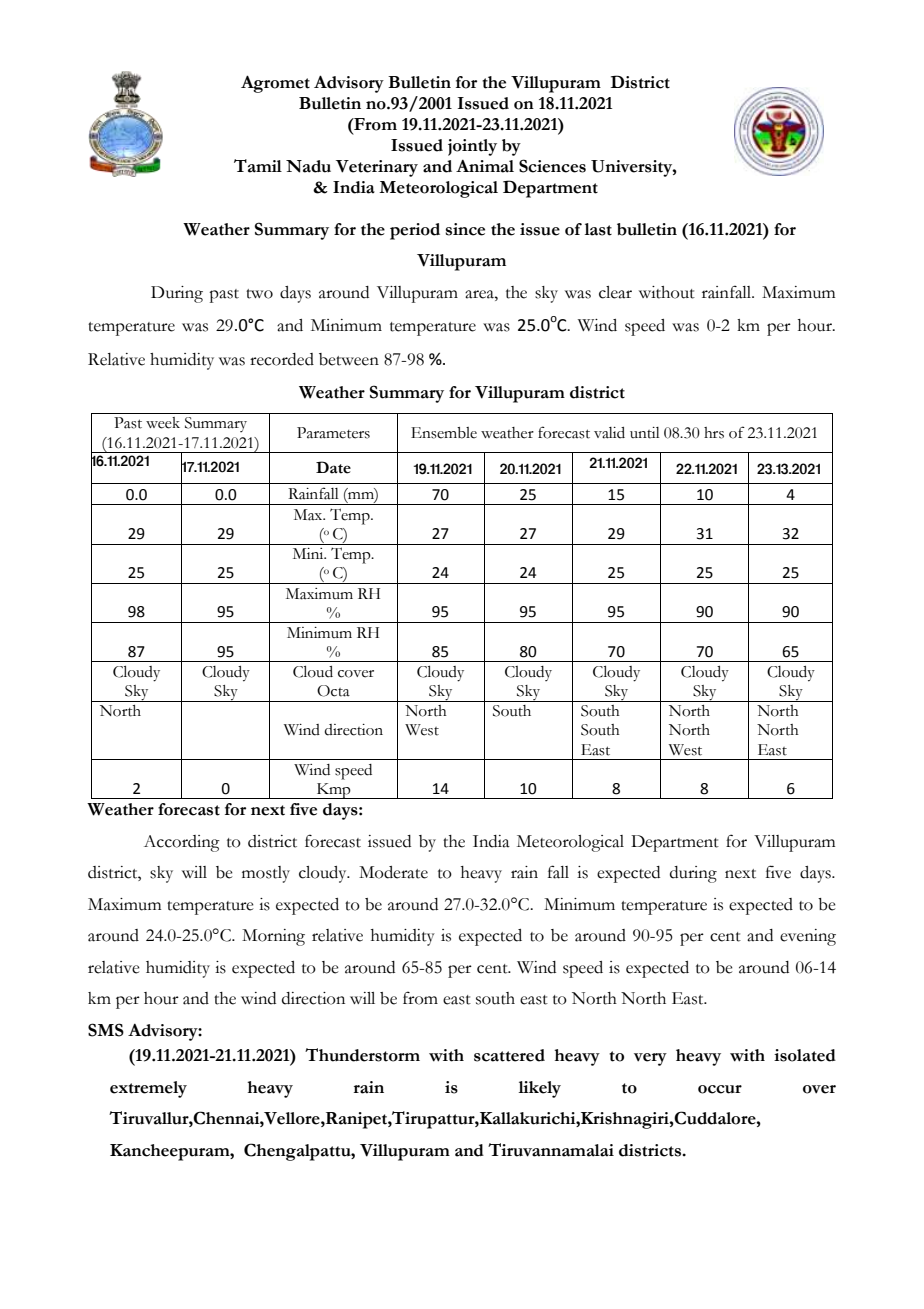 The image size is (924, 1309). Describe the element at coordinates (714, 433) in the screenshot. I see `hrs` at that location.
